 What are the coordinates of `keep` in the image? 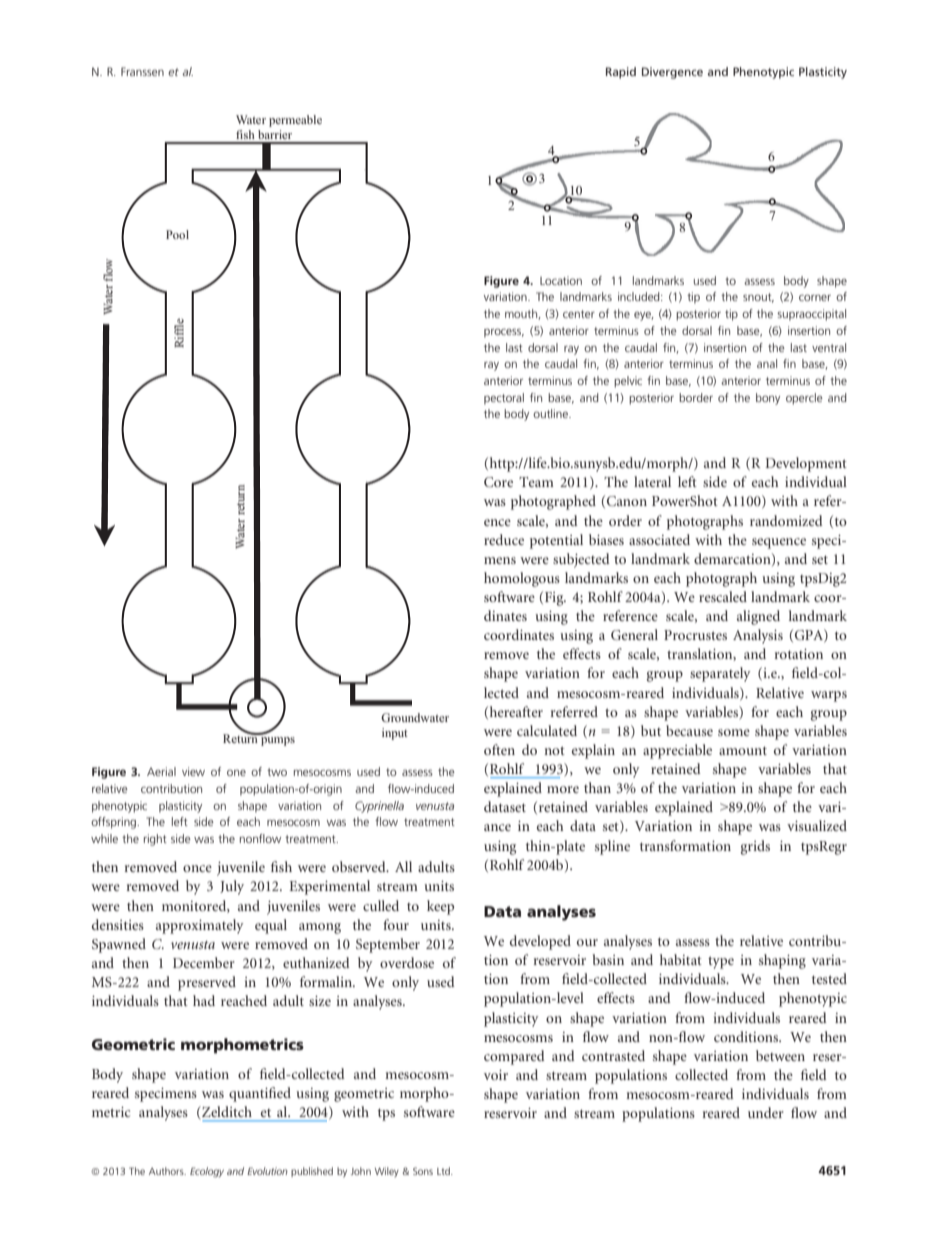 It's located at (440, 907).
